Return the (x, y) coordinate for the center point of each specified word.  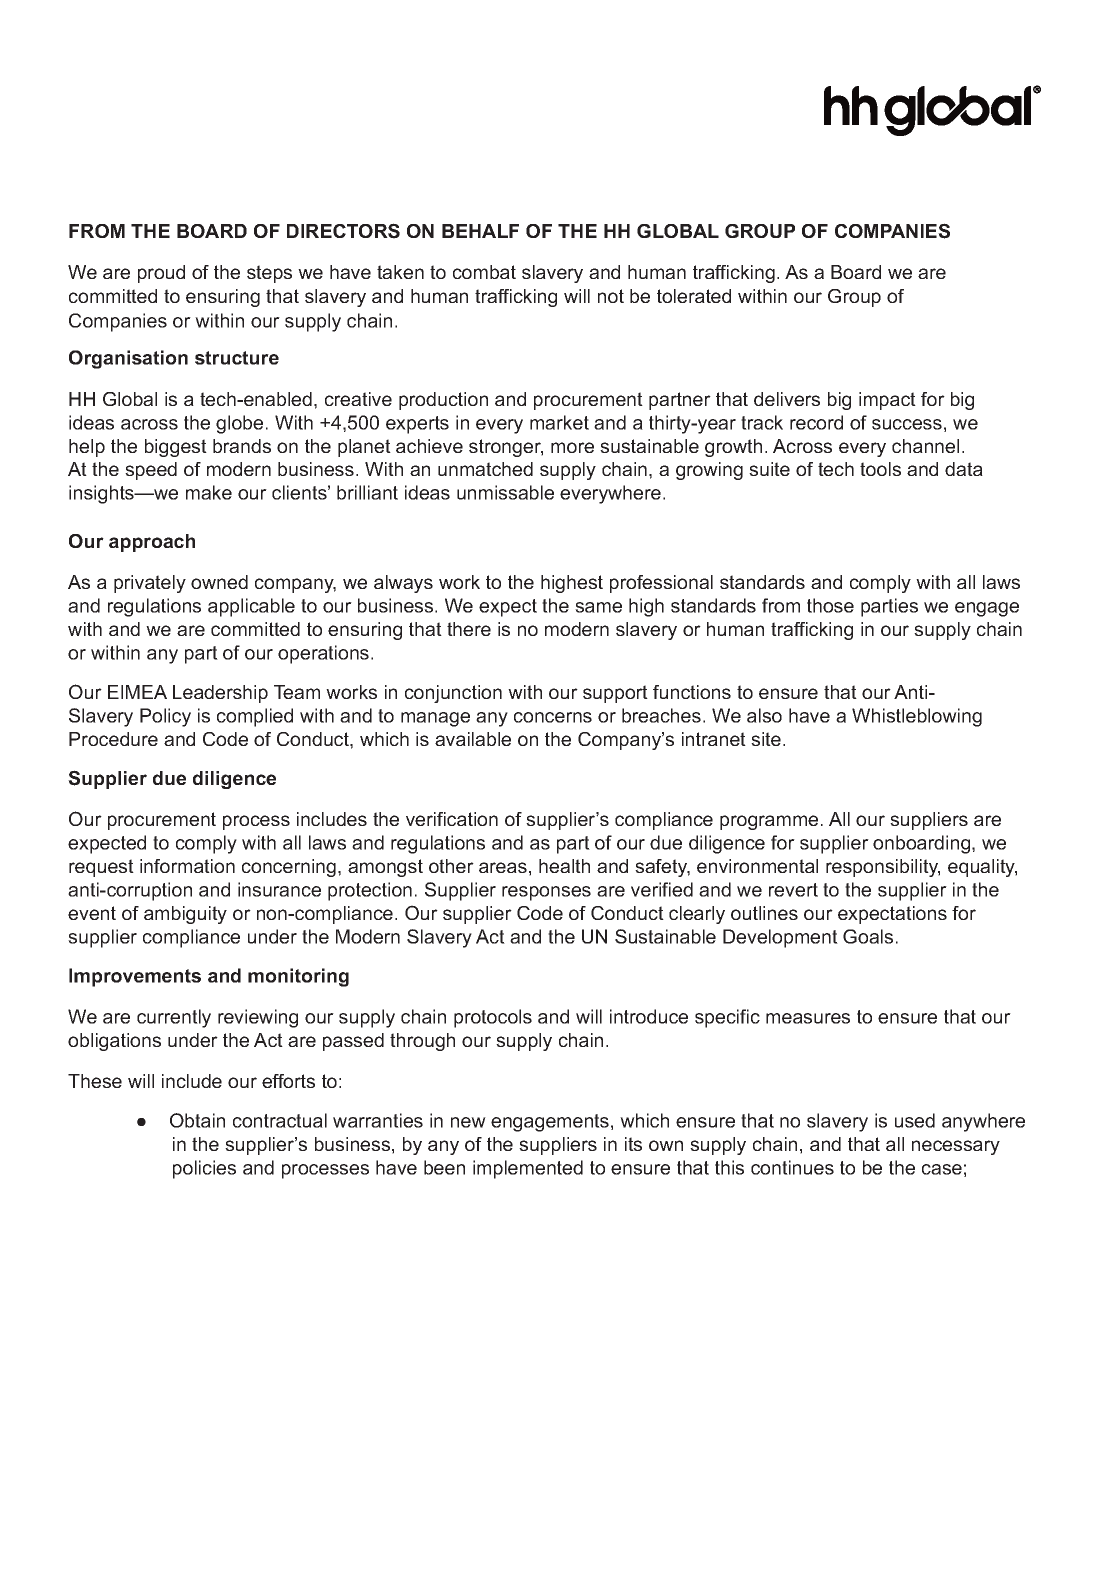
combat (484, 272)
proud (161, 274)
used (915, 1120)
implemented (528, 1169)
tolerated (694, 296)
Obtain (197, 1120)
